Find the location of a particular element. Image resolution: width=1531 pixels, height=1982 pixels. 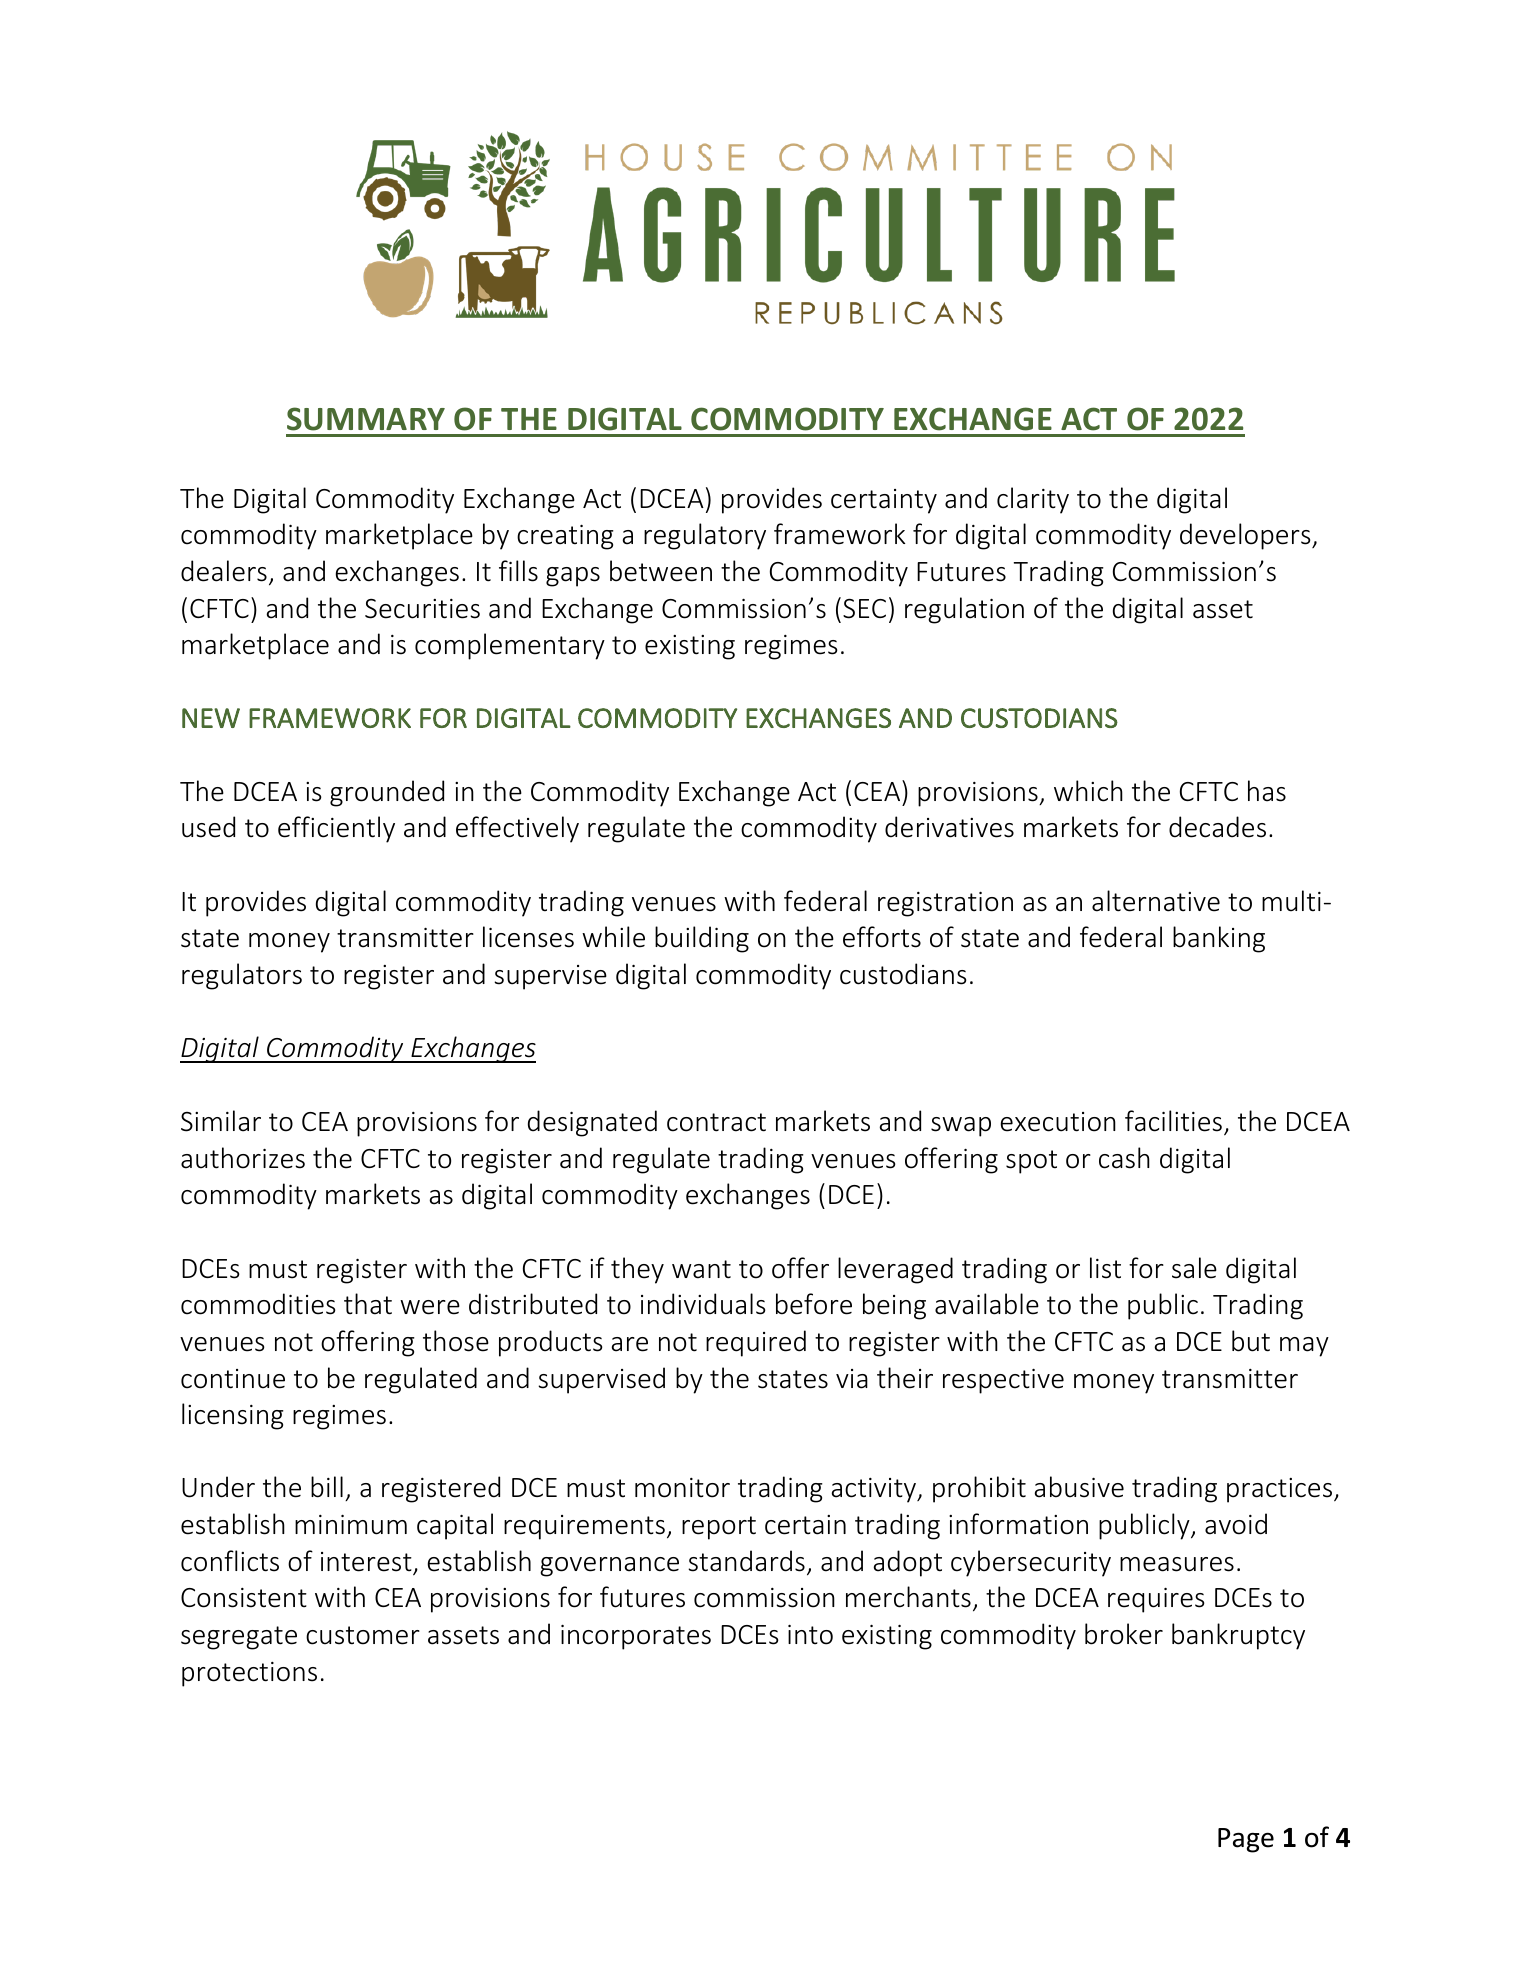

SUMMARY is located at coordinates (366, 419).
